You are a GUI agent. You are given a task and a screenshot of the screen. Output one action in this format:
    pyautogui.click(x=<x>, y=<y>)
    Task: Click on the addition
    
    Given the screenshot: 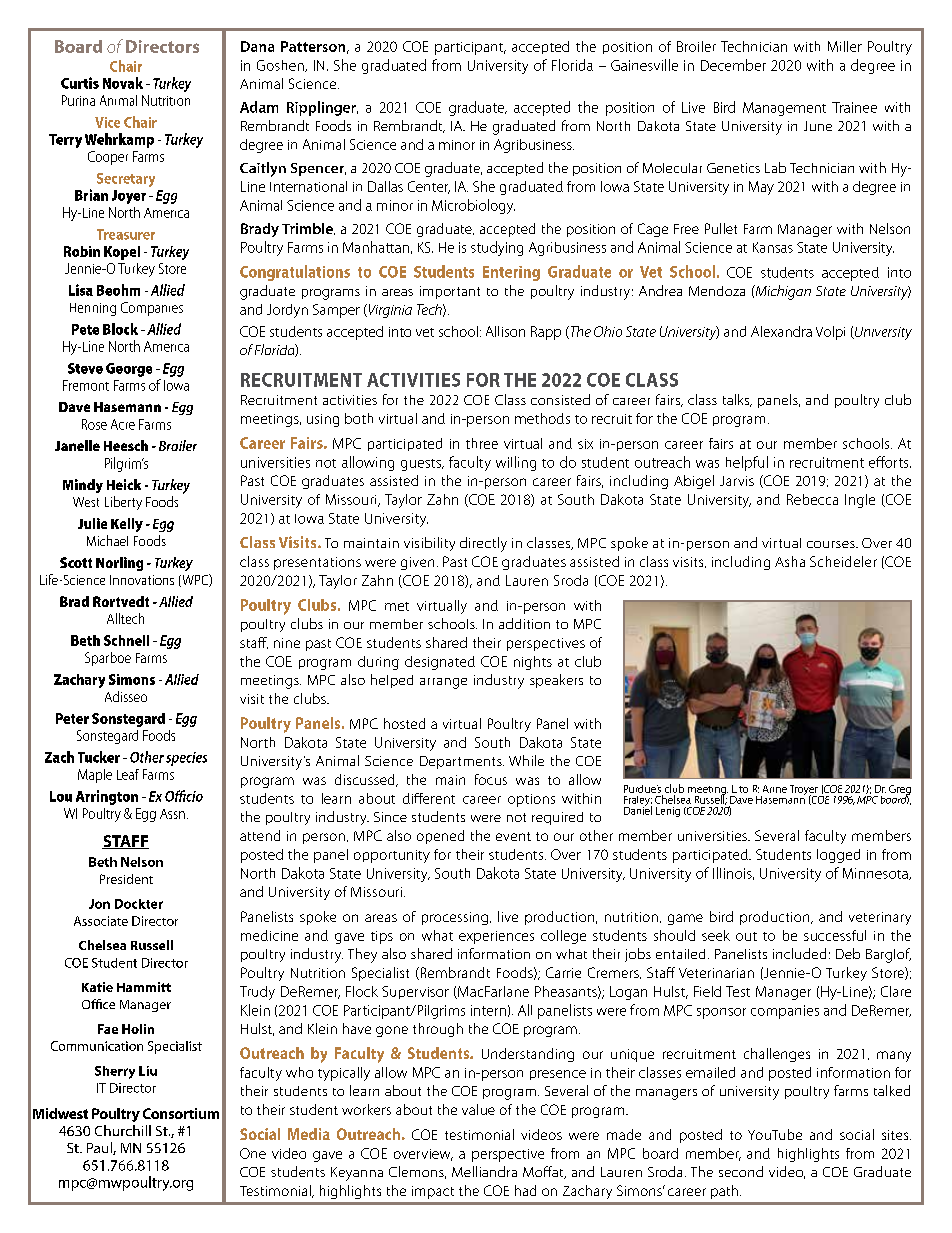 What is the action you would take?
    pyautogui.click(x=524, y=623)
